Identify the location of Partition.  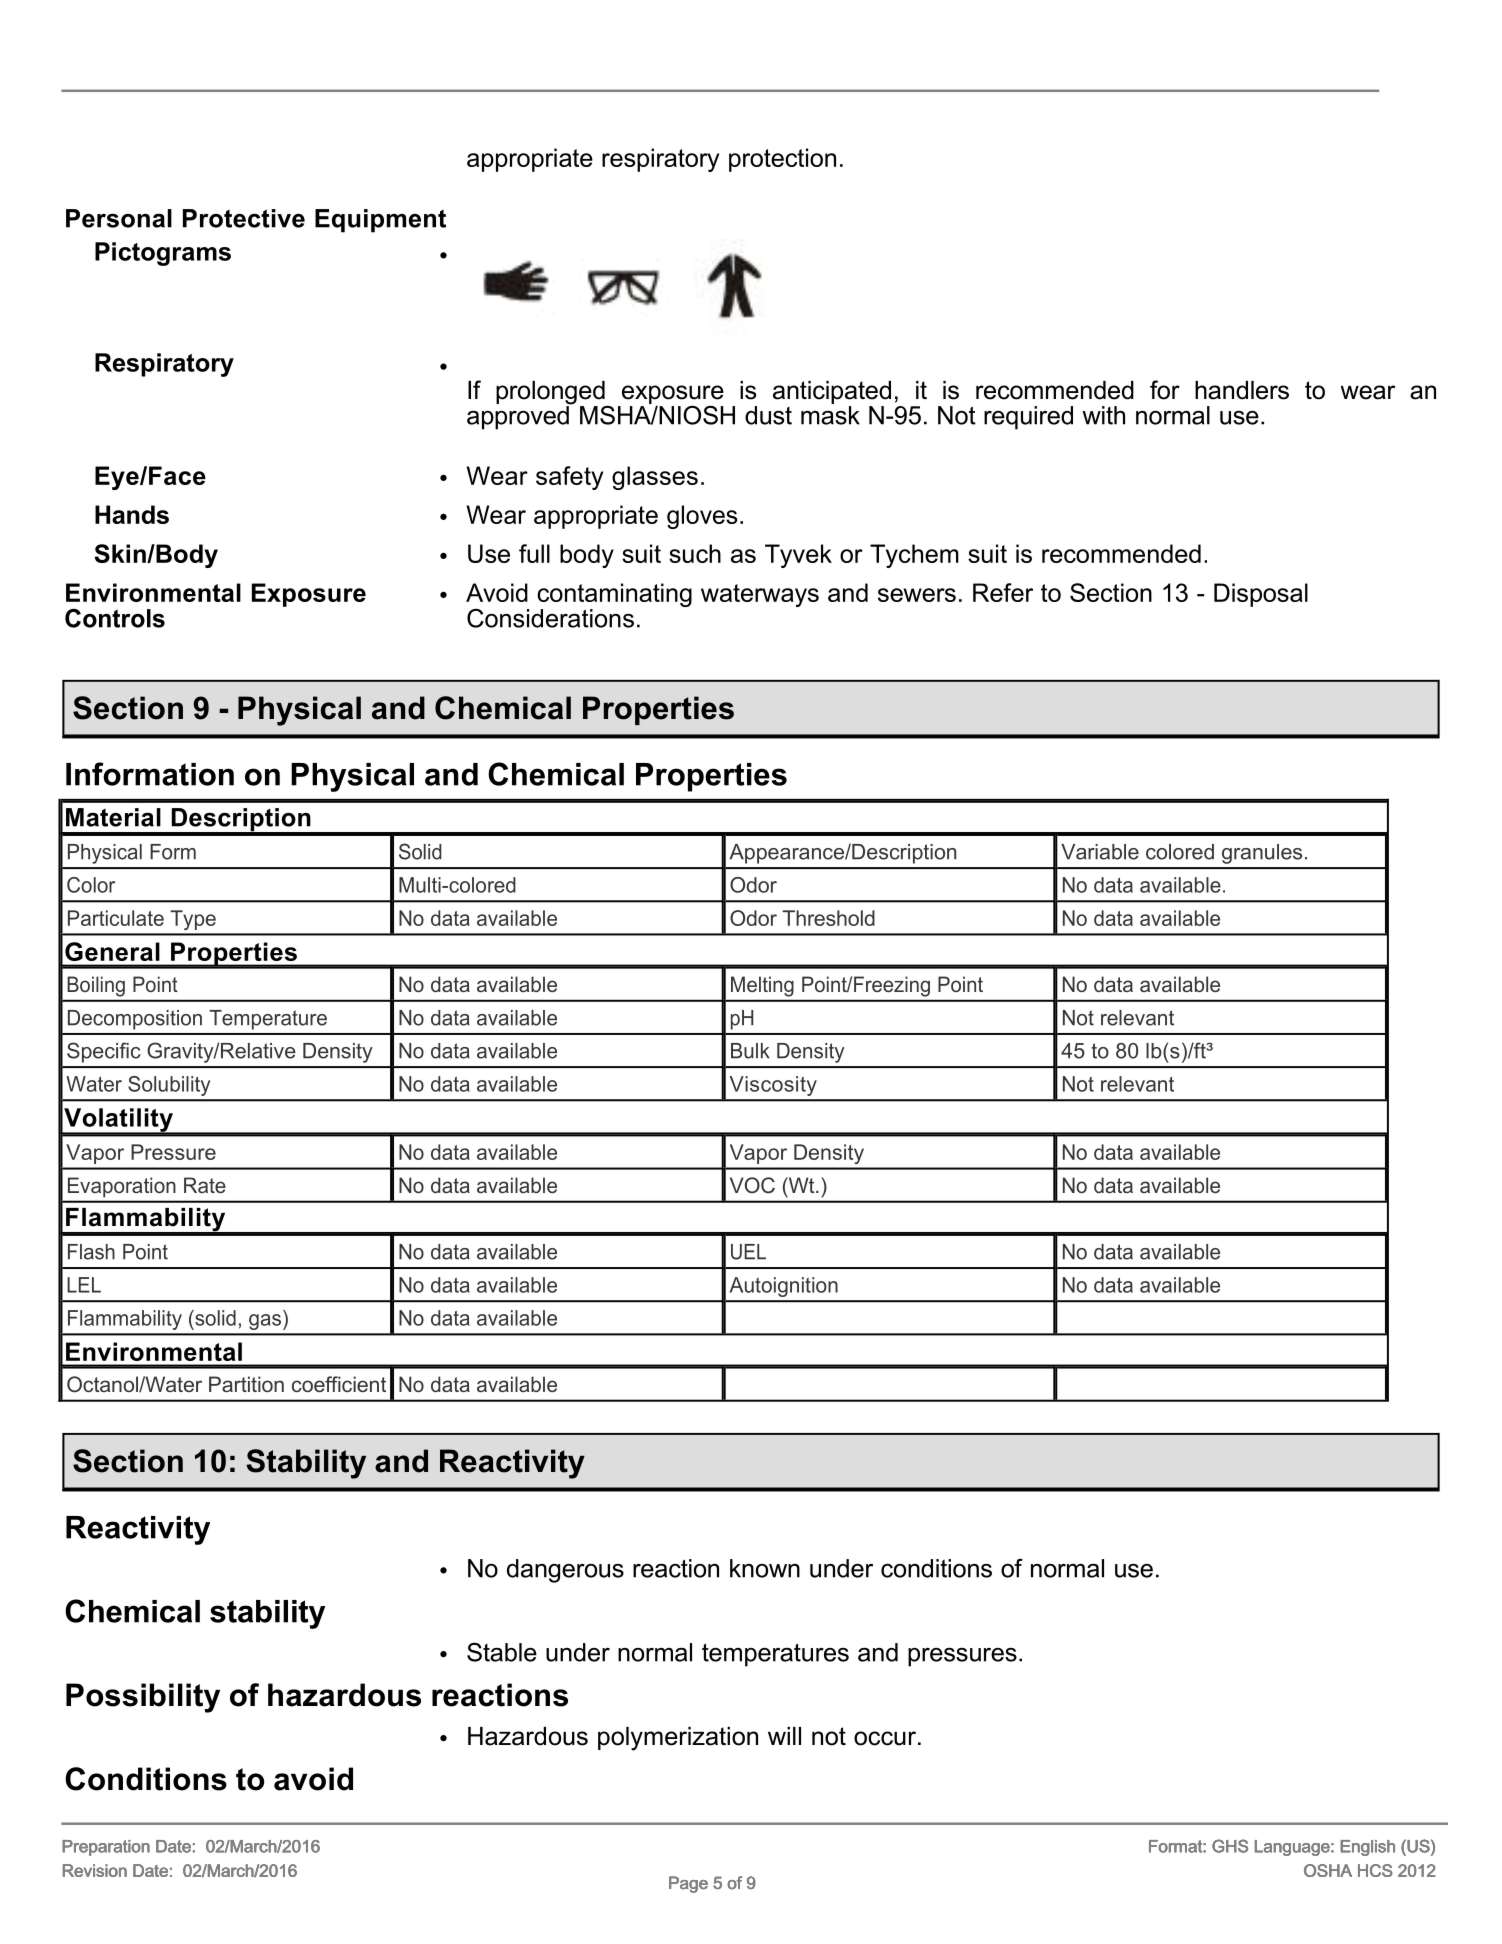
(246, 1384).
